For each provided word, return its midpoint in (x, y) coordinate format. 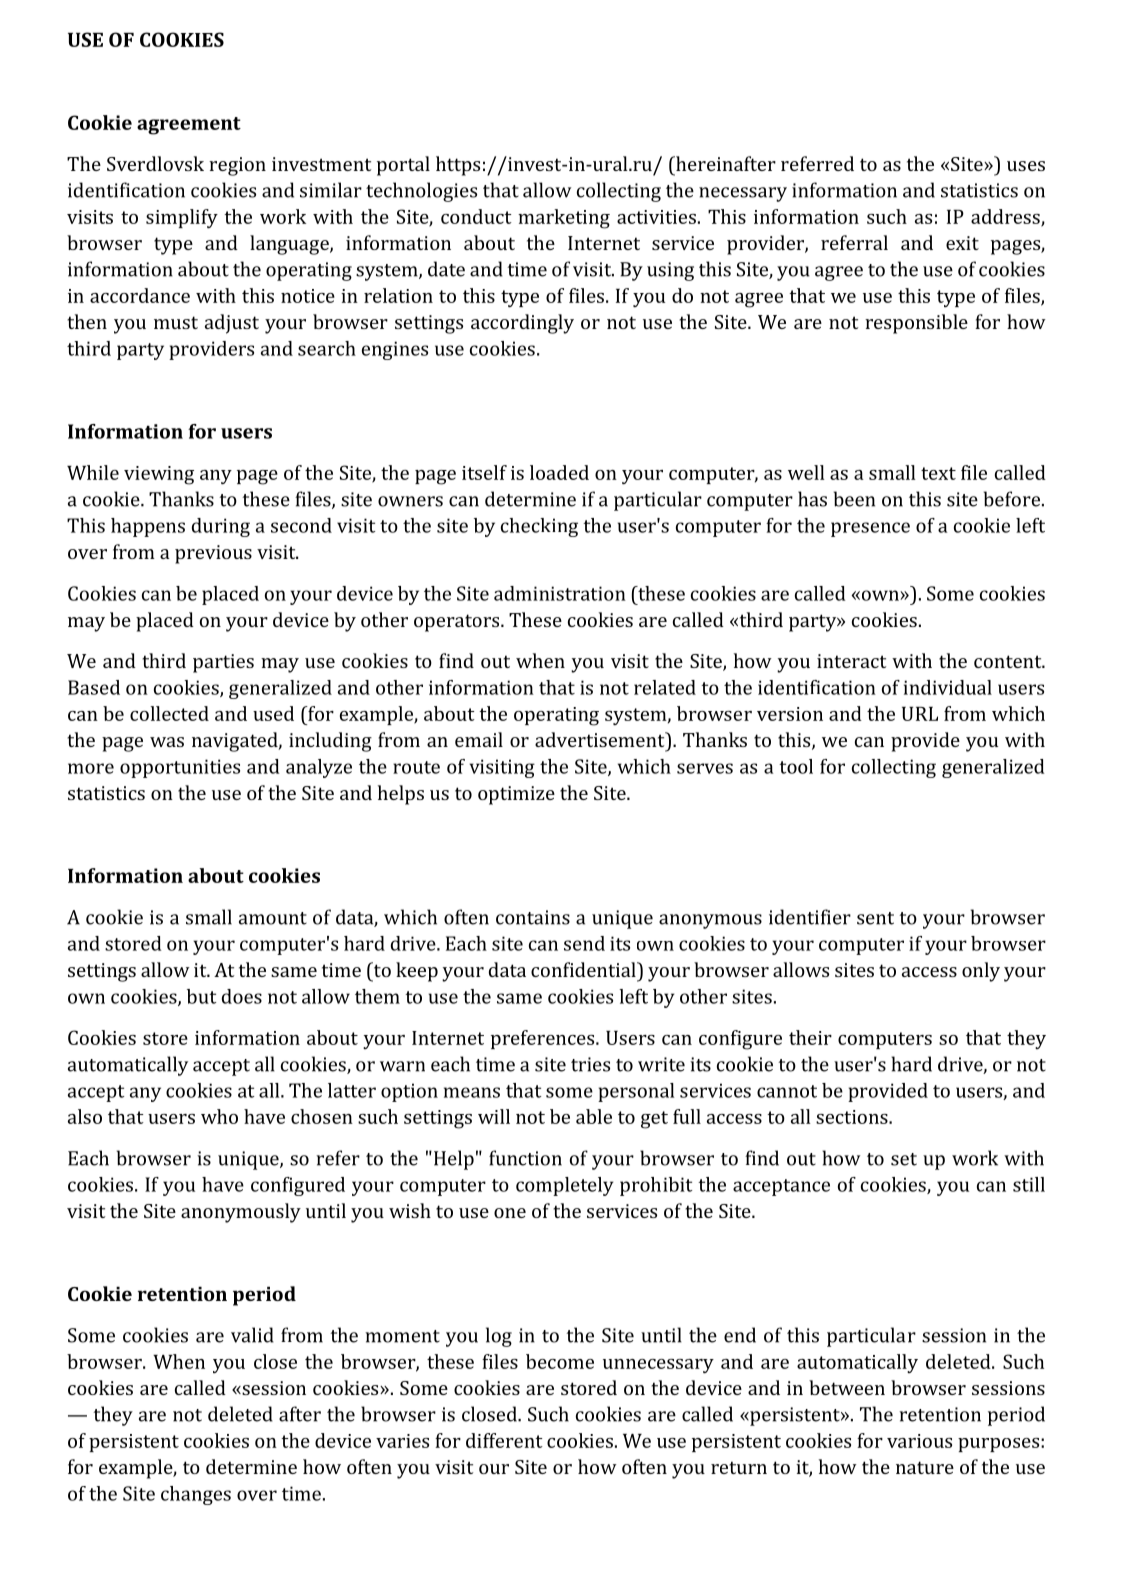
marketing (564, 219)
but (201, 996)
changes (196, 1495)
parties (223, 663)
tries (590, 1064)
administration (560, 593)
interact (851, 661)
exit (962, 243)
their (810, 1037)
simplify (182, 218)
